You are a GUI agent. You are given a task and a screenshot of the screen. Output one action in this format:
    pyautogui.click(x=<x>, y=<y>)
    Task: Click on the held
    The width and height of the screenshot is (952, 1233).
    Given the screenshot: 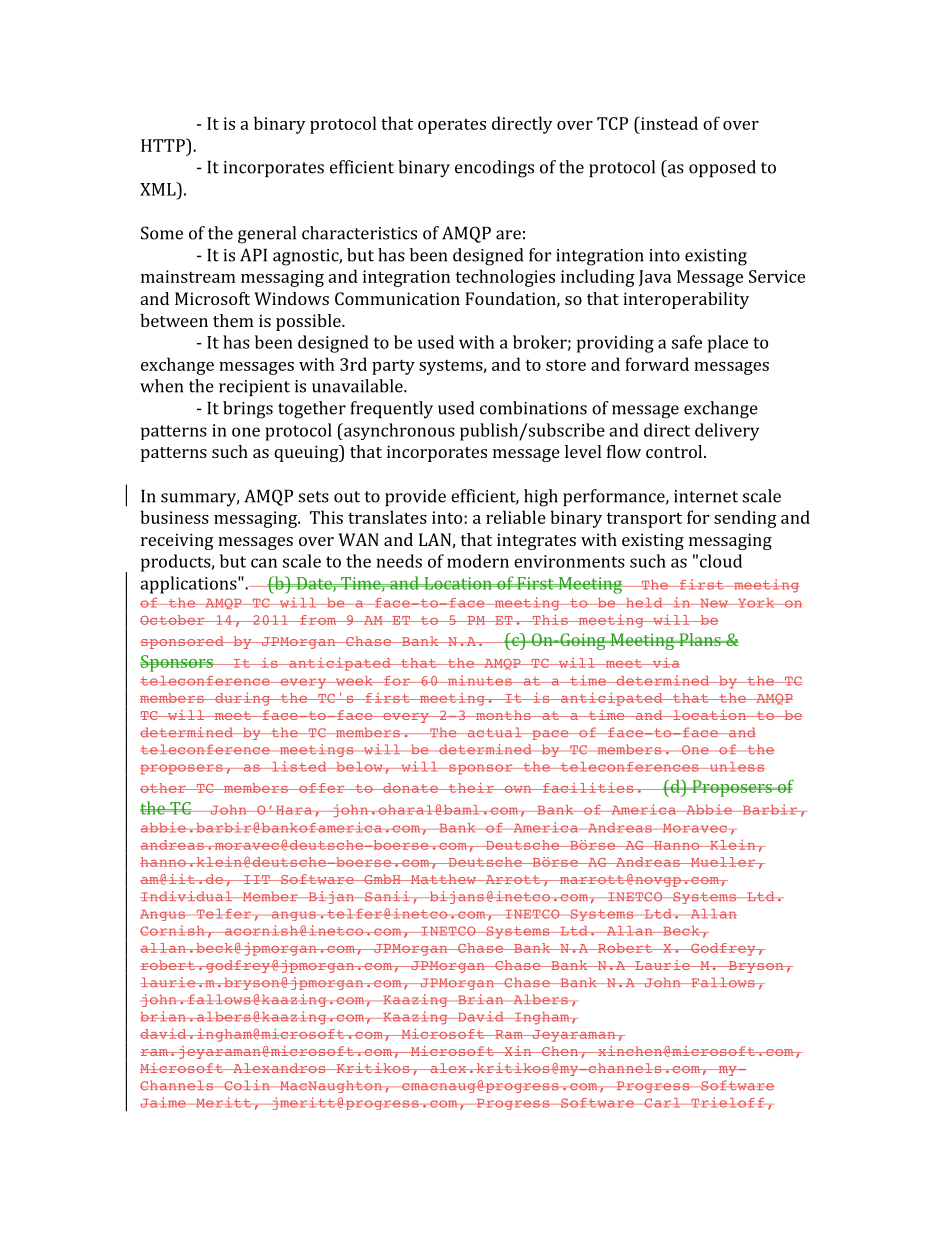 What is the action you would take?
    pyautogui.click(x=644, y=603)
